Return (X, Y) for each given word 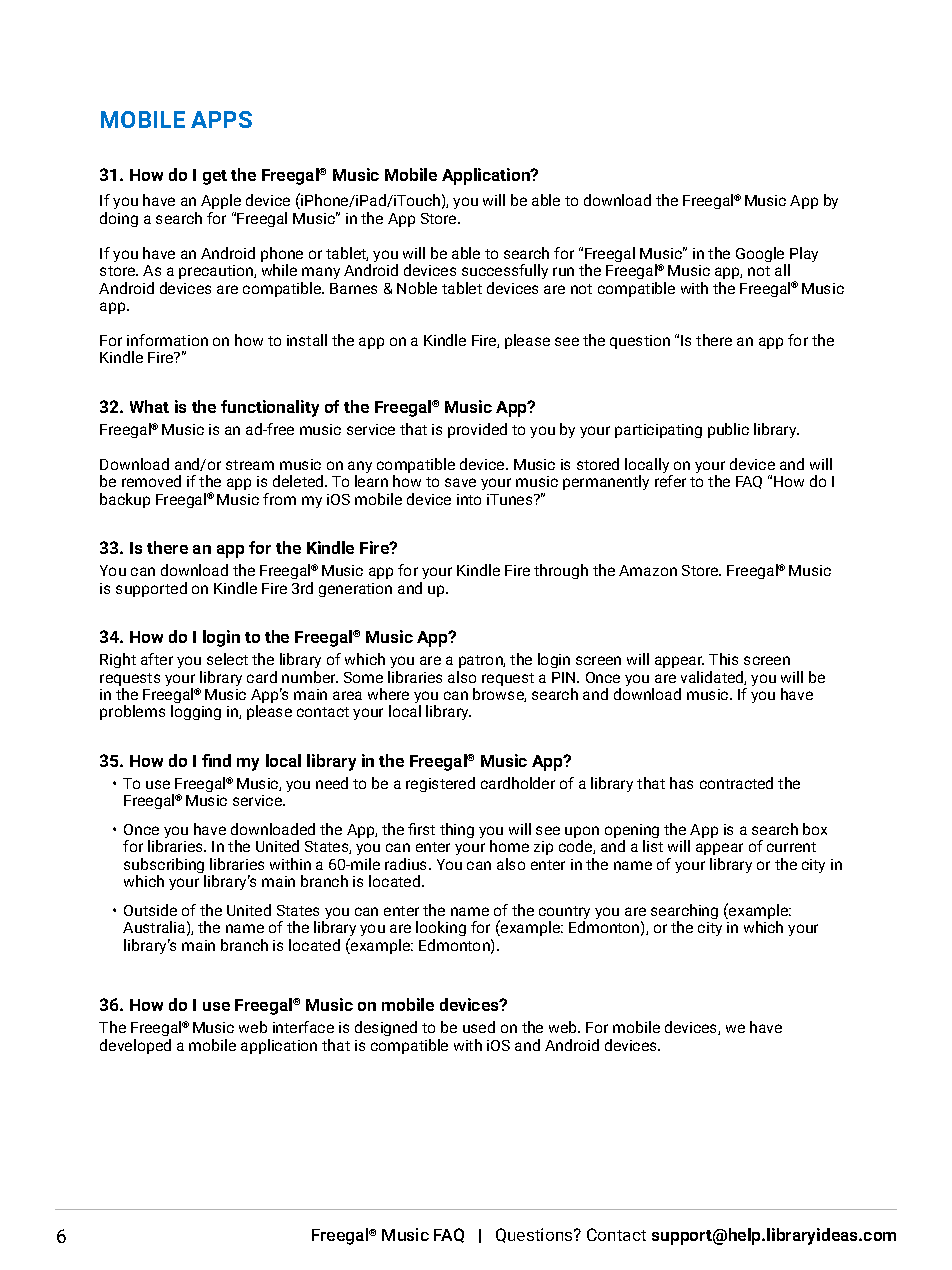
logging (196, 712)
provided (477, 430)
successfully (505, 271)
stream (250, 465)
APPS (221, 119)
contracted (736, 783)
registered (440, 784)
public (728, 430)
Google (761, 256)
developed (135, 1046)
